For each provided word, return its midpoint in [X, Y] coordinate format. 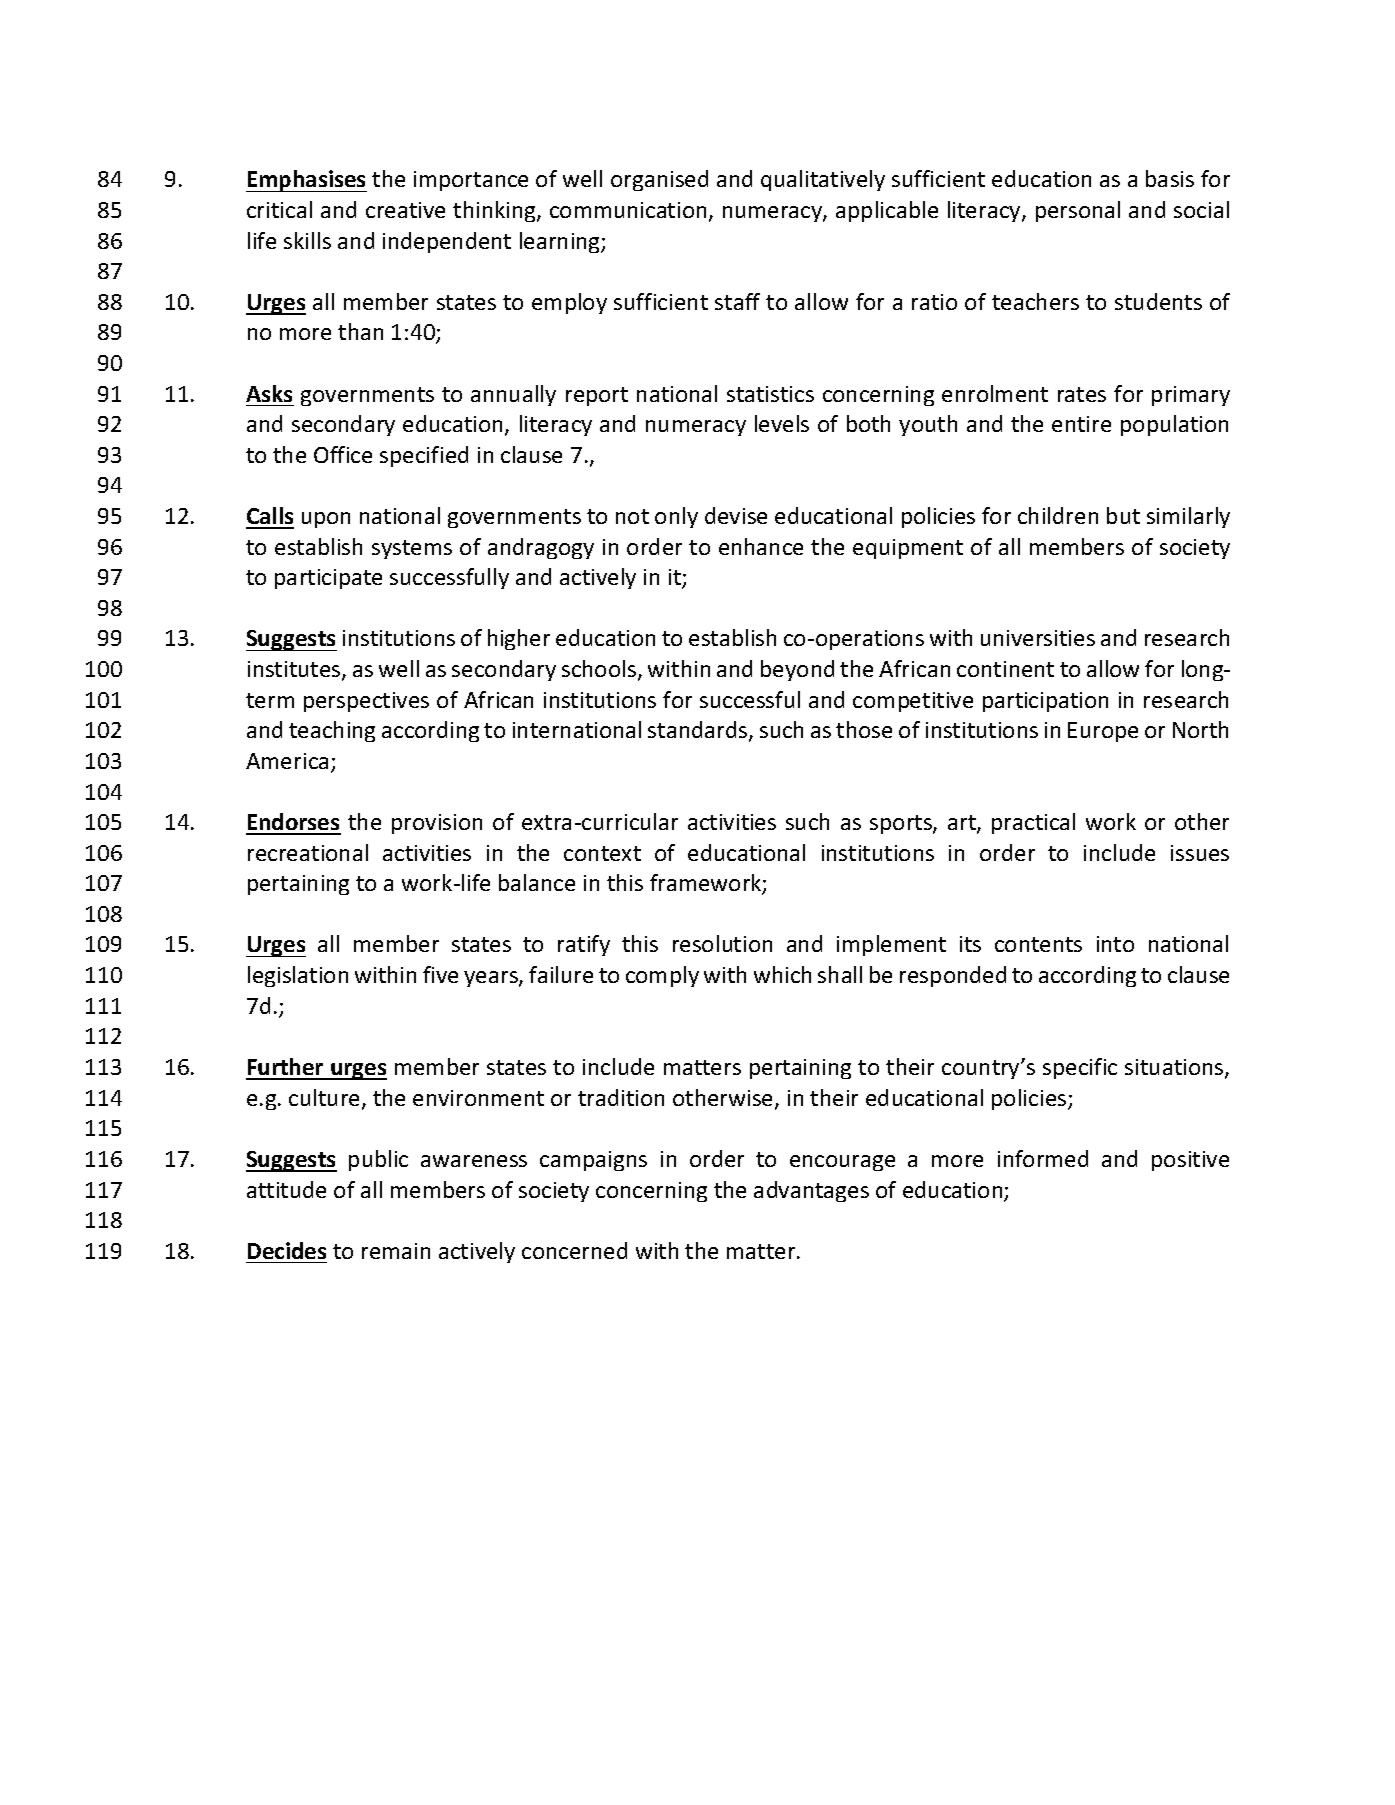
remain [396, 1251]
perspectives [366, 702]
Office [343, 454]
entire [1081, 424]
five [440, 974]
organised [659, 180]
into [1115, 944]
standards [699, 731]
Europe [1103, 732]
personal [1078, 211]
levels [782, 423]
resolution [722, 943]
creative [405, 210]
